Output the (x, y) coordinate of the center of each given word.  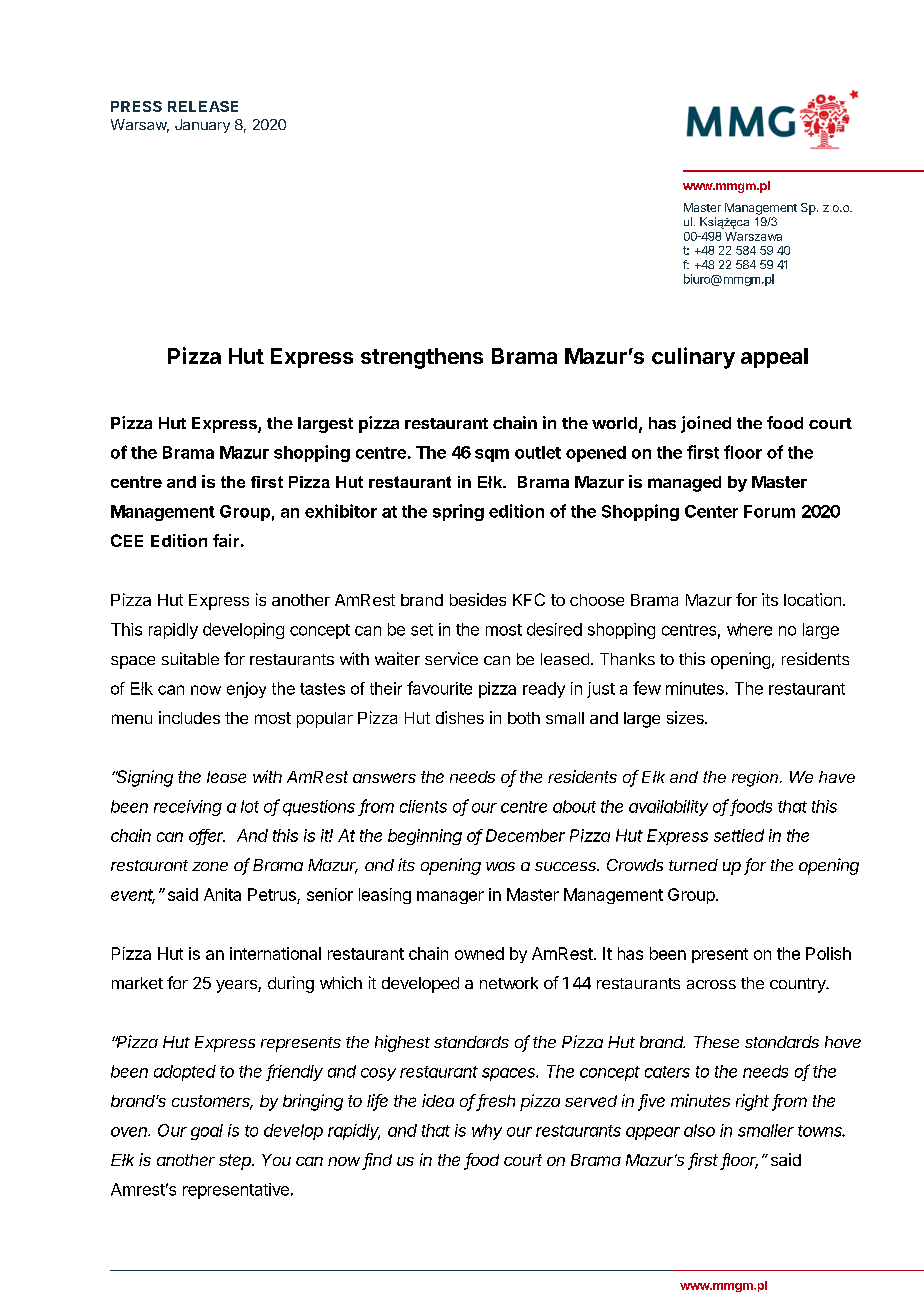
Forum (769, 511)
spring (458, 512)
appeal (774, 358)
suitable (190, 658)
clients (423, 806)
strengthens (422, 358)
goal (207, 1132)
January (202, 126)
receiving (188, 808)
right (752, 1102)
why (487, 1132)
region (755, 779)
